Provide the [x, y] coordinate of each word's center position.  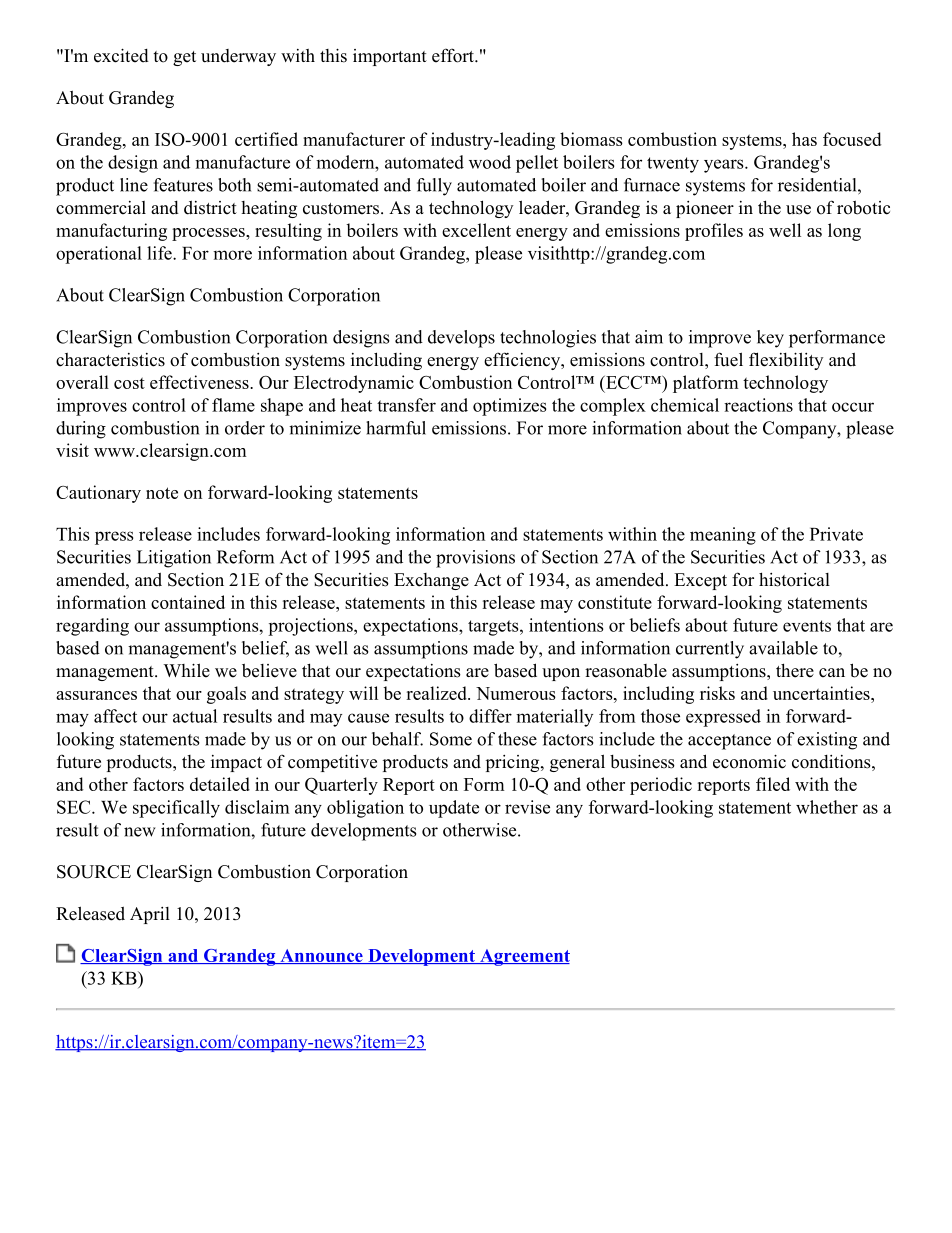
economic [749, 761]
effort [454, 55]
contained [188, 602]
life [160, 253]
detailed [220, 784]
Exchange [431, 581]
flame [233, 405]
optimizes [509, 407]
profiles [714, 232]
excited [121, 55]
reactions [758, 405]
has [804, 139]
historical [794, 579]
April [150, 915]
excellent [476, 230]
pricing [514, 763]
